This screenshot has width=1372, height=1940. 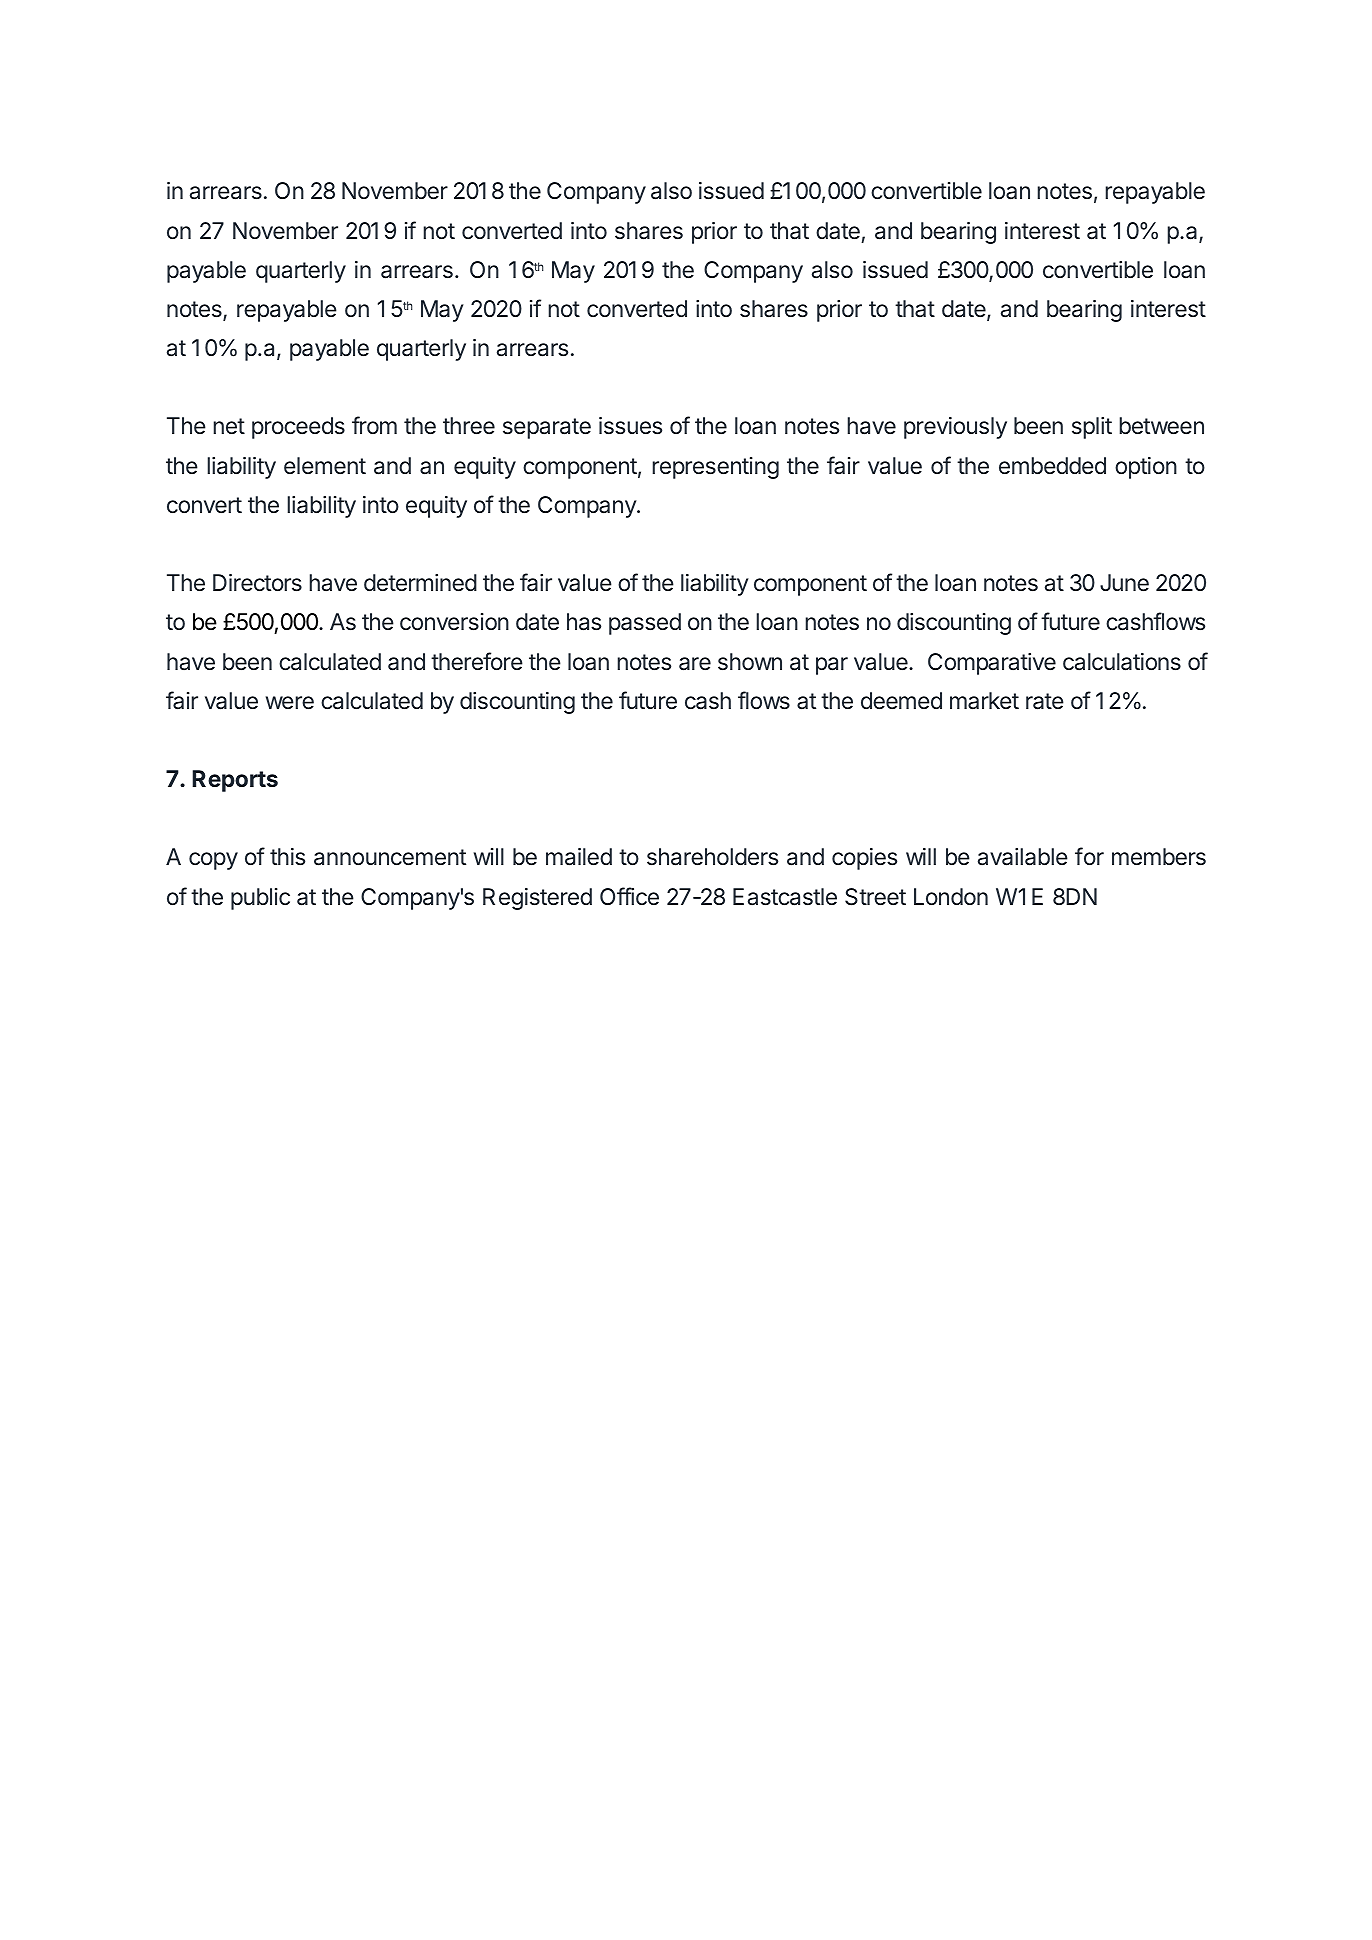 What do you see at coordinates (1092, 428) in the screenshot?
I see `split` at bounding box center [1092, 428].
